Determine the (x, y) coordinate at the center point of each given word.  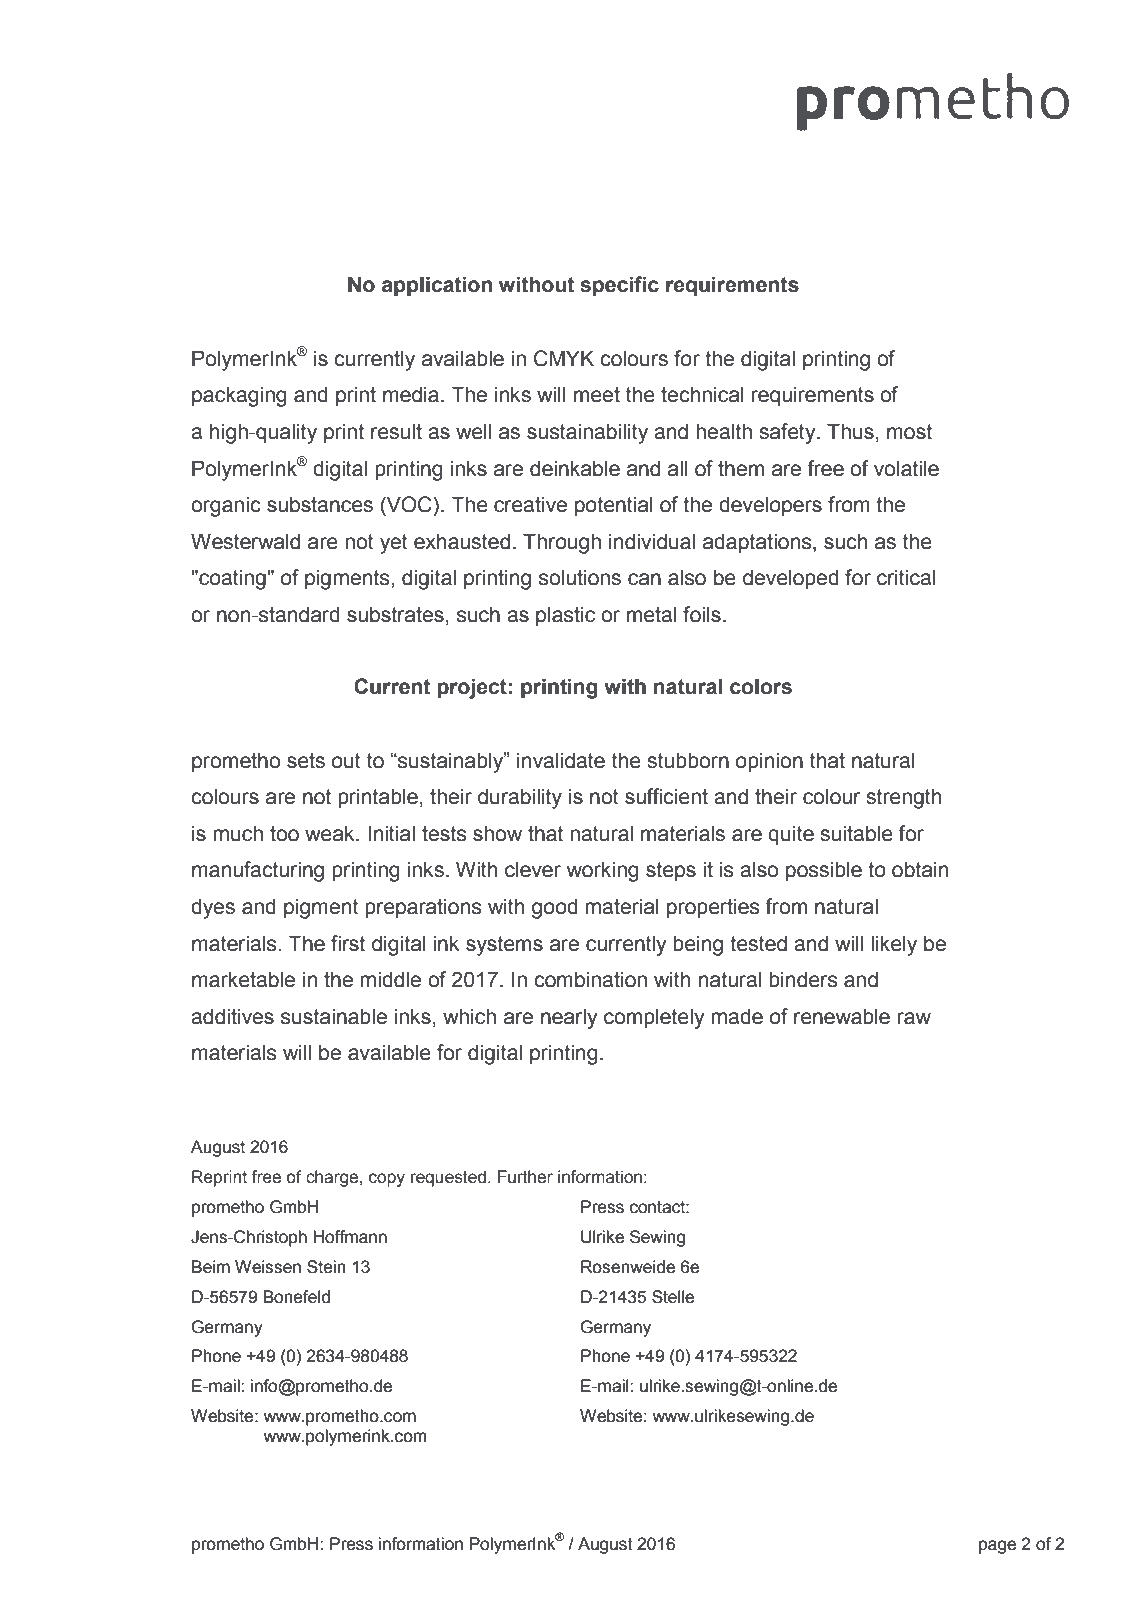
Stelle (673, 1297)
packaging (239, 396)
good (555, 908)
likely (894, 945)
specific (619, 286)
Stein (326, 1267)
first (348, 943)
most (909, 432)
